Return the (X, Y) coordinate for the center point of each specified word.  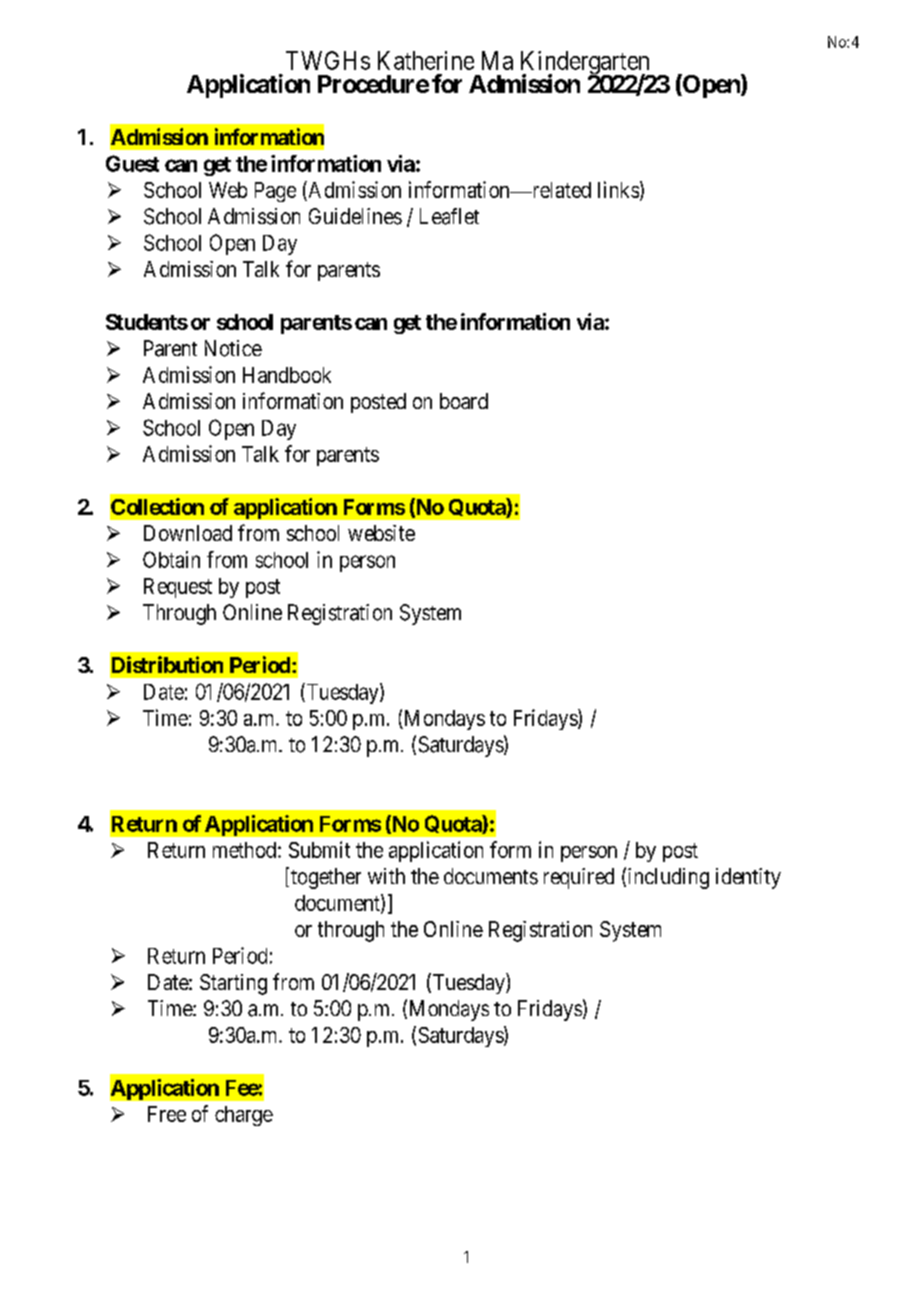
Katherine (426, 60)
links (618, 189)
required (579, 878)
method (244, 850)
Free (167, 1114)
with (386, 876)
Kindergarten (586, 64)
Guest (132, 163)
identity (748, 878)
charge (244, 1116)
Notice (233, 348)
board (464, 401)
